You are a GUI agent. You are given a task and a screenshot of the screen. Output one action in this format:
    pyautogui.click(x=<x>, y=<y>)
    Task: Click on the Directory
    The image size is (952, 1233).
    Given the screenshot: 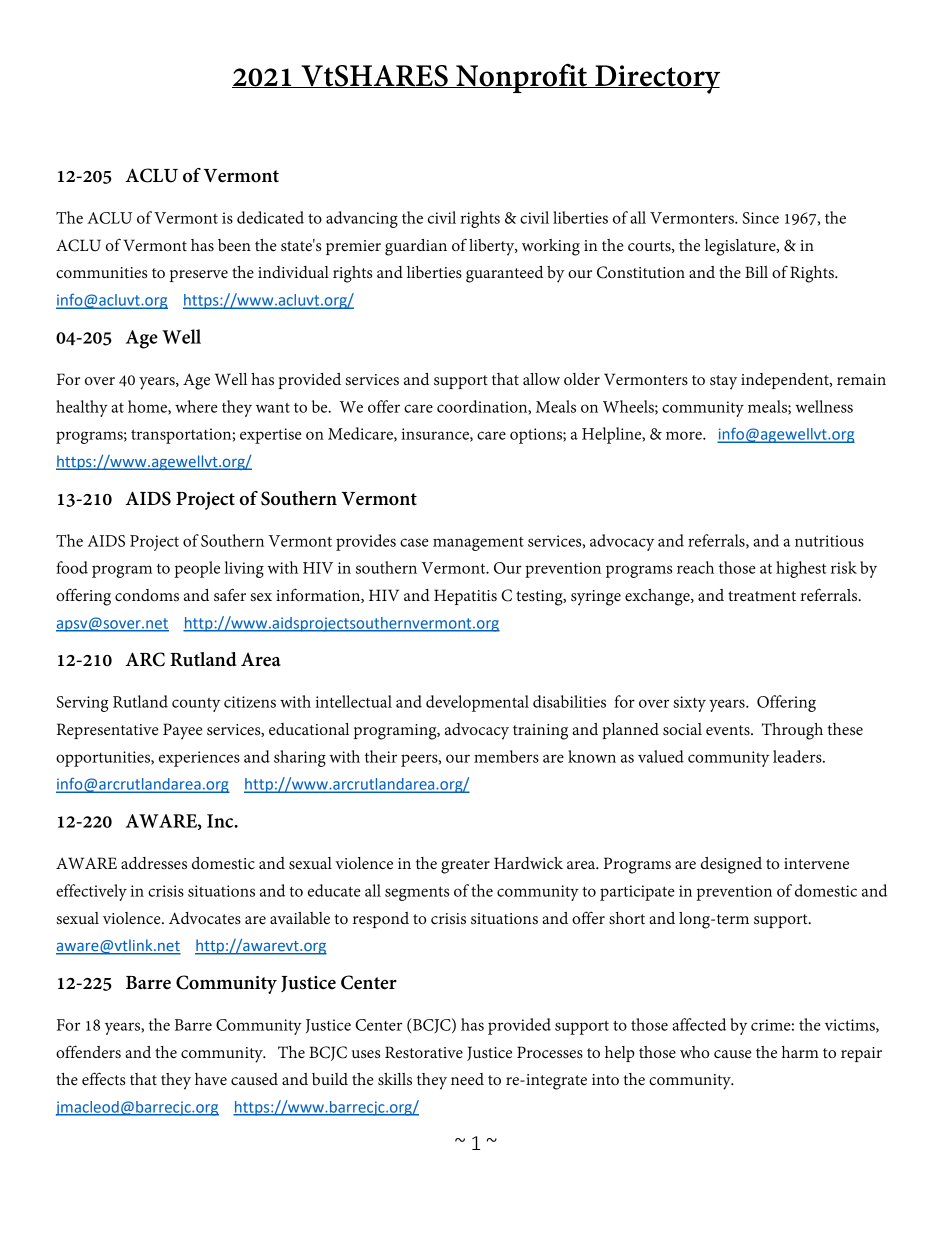 What is the action you would take?
    pyautogui.click(x=656, y=79)
